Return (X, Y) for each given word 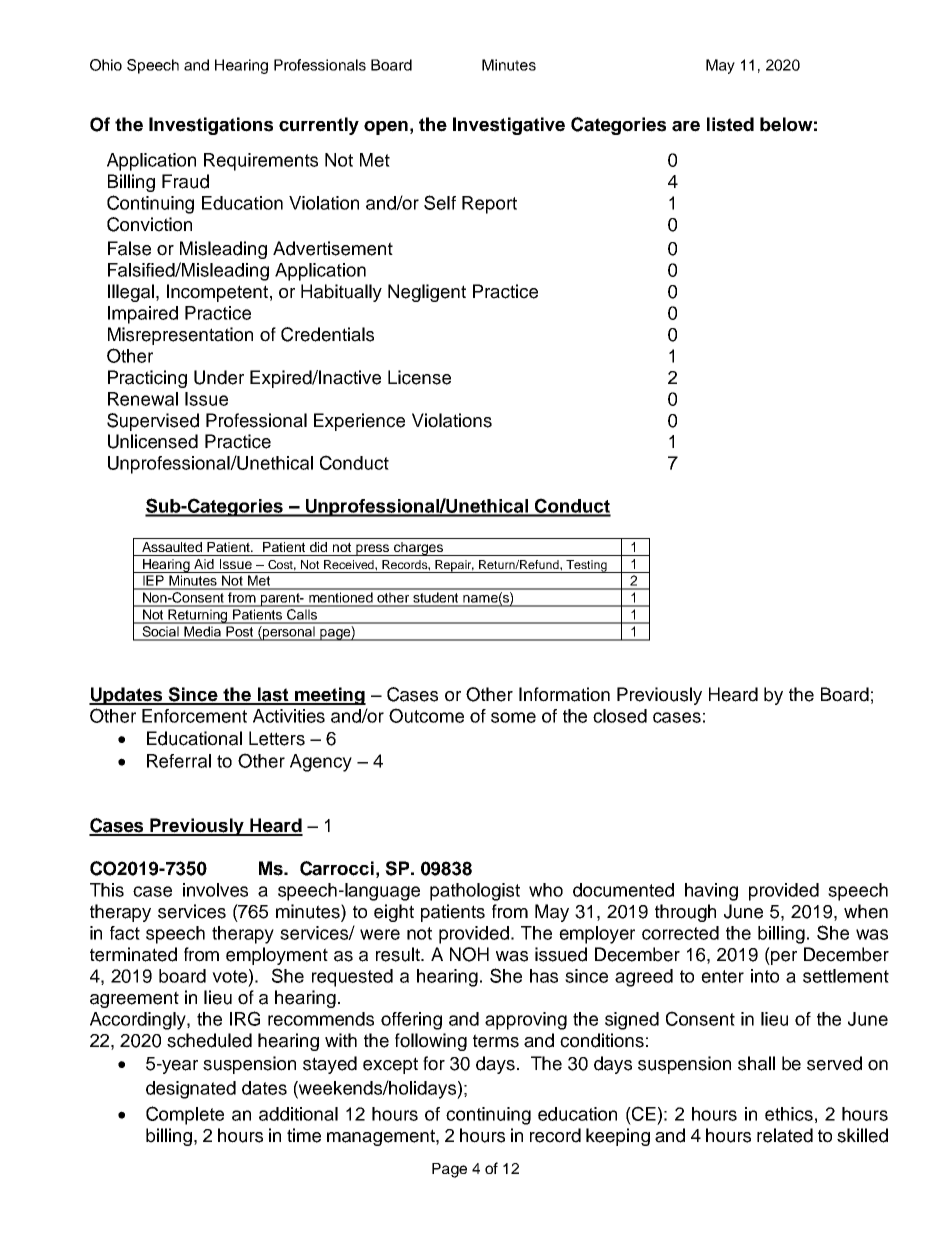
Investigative (509, 126)
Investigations (211, 126)
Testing (586, 566)
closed (620, 716)
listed (730, 124)
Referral (179, 761)
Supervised (153, 422)
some (513, 717)
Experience (359, 422)
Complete (185, 1115)
